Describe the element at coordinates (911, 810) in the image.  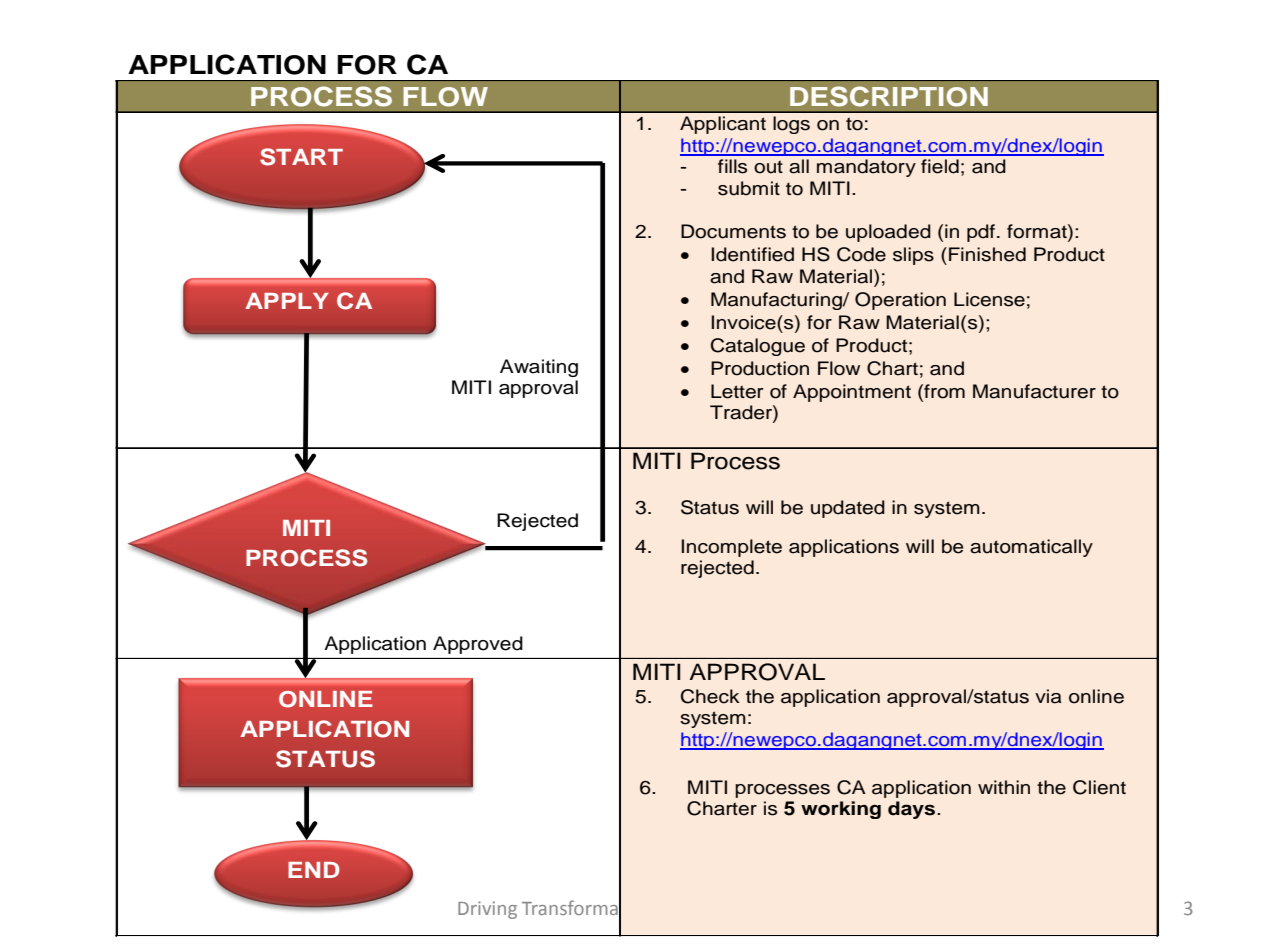
I see `days` at that location.
